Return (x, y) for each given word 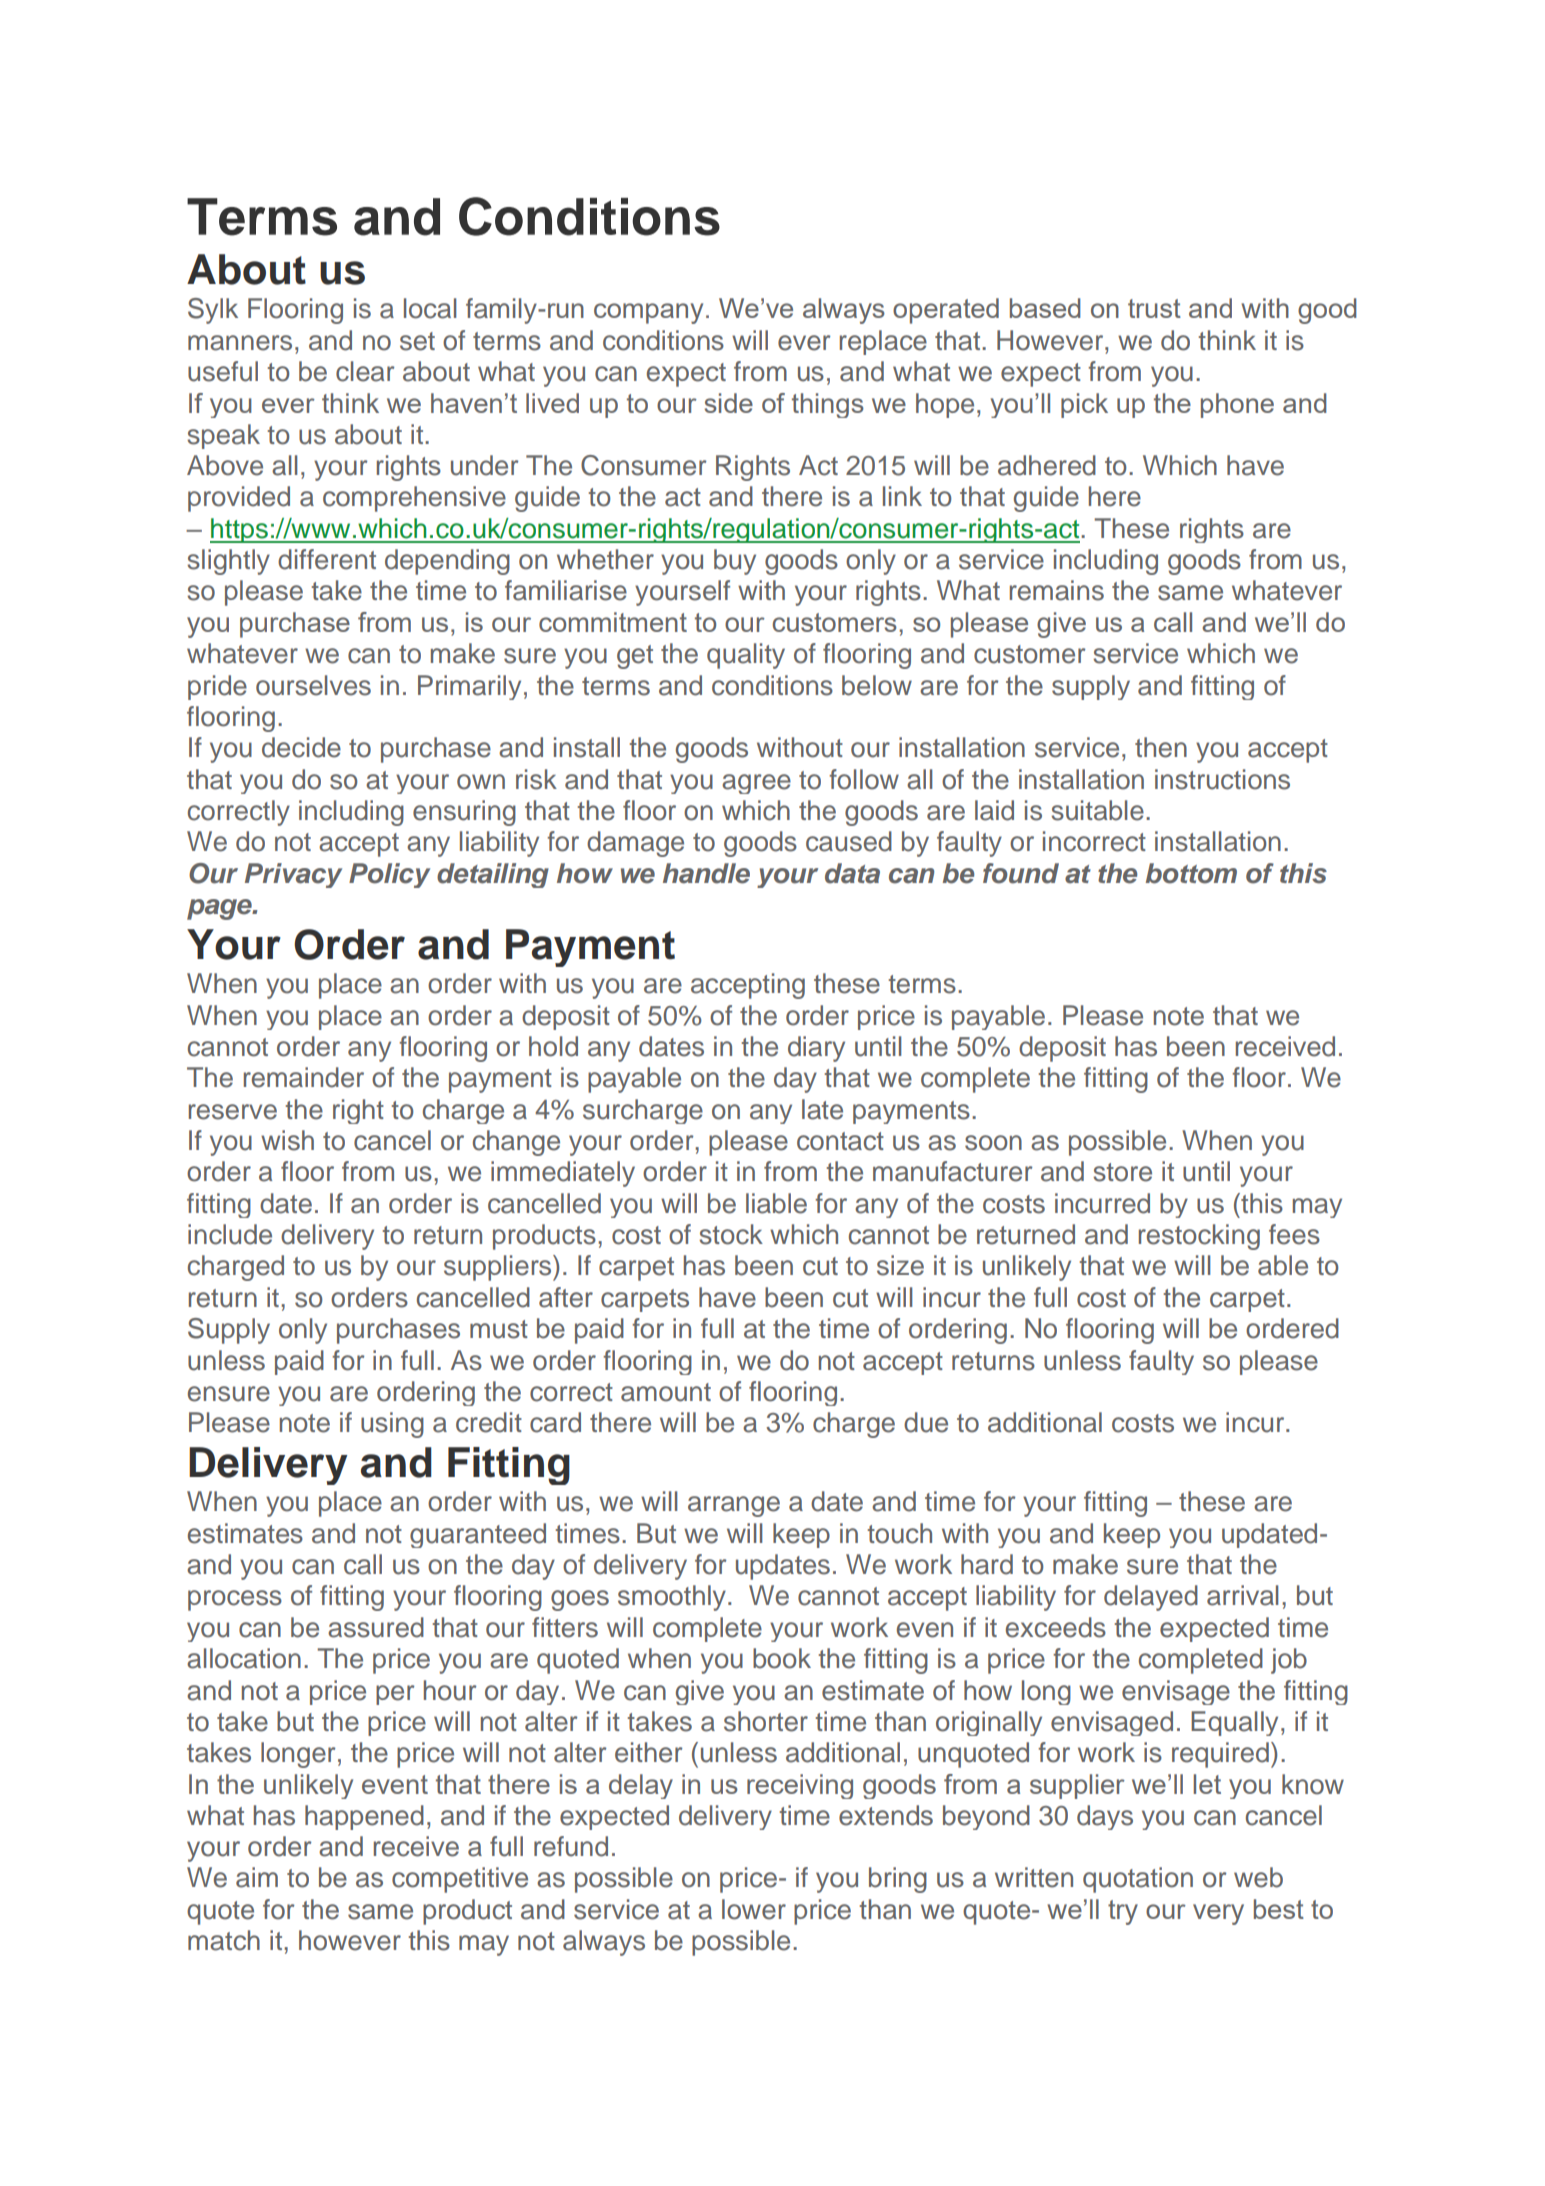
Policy (389, 875)
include (230, 1234)
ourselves (313, 685)
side (728, 403)
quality (746, 656)
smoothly (672, 1598)
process (235, 1600)
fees (1294, 1234)
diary (816, 1049)
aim (257, 1877)
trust (1154, 308)
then (1161, 747)
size (900, 1265)
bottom (1191, 873)
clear (365, 371)
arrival (1242, 1595)
